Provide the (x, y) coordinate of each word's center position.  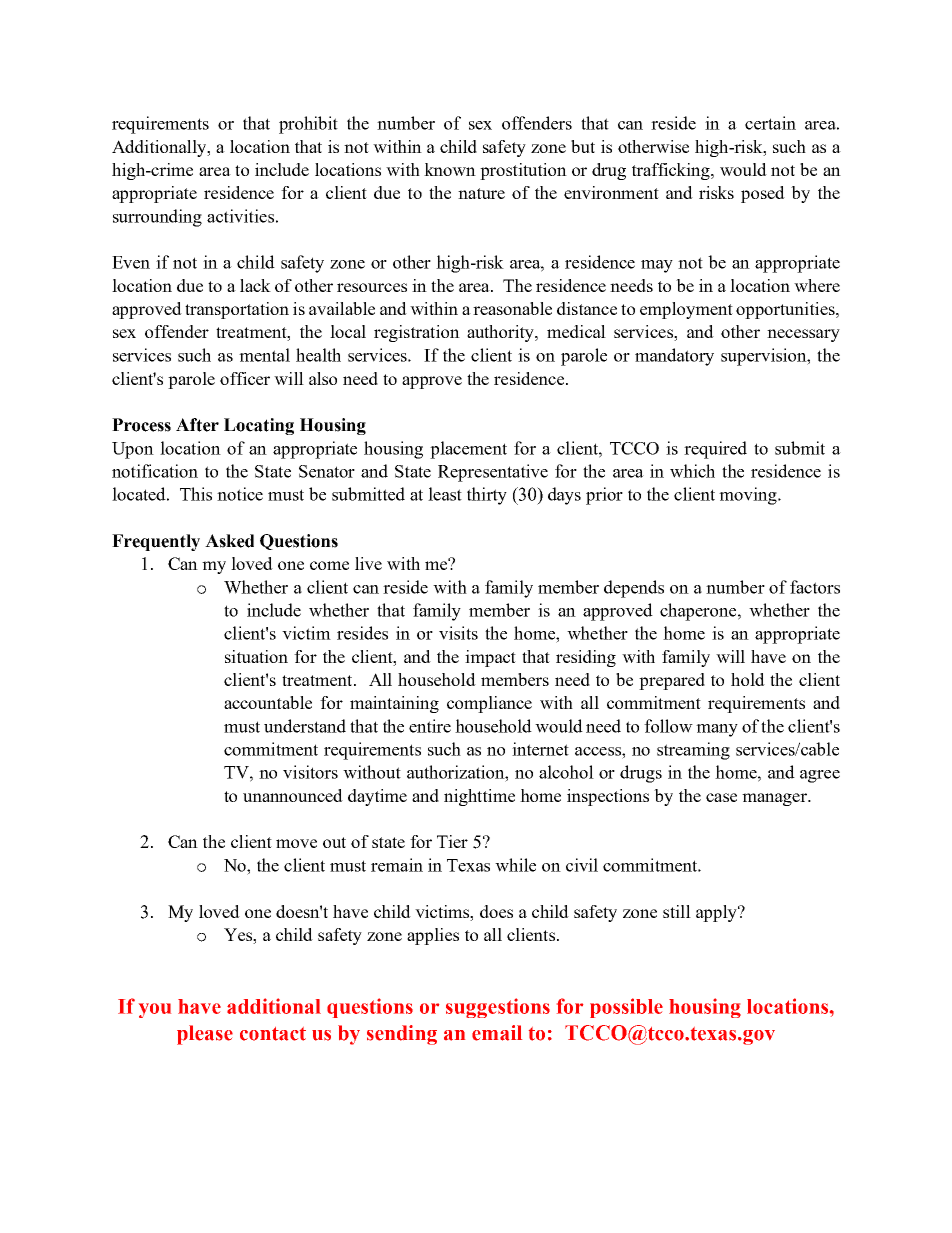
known (450, 169)
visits (458, 633)
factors (815, 587)
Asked (229, 541)
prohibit (308, 125)
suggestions (498, 1008)
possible (626, 1008)
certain (770, 123)
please (205, 1035)
